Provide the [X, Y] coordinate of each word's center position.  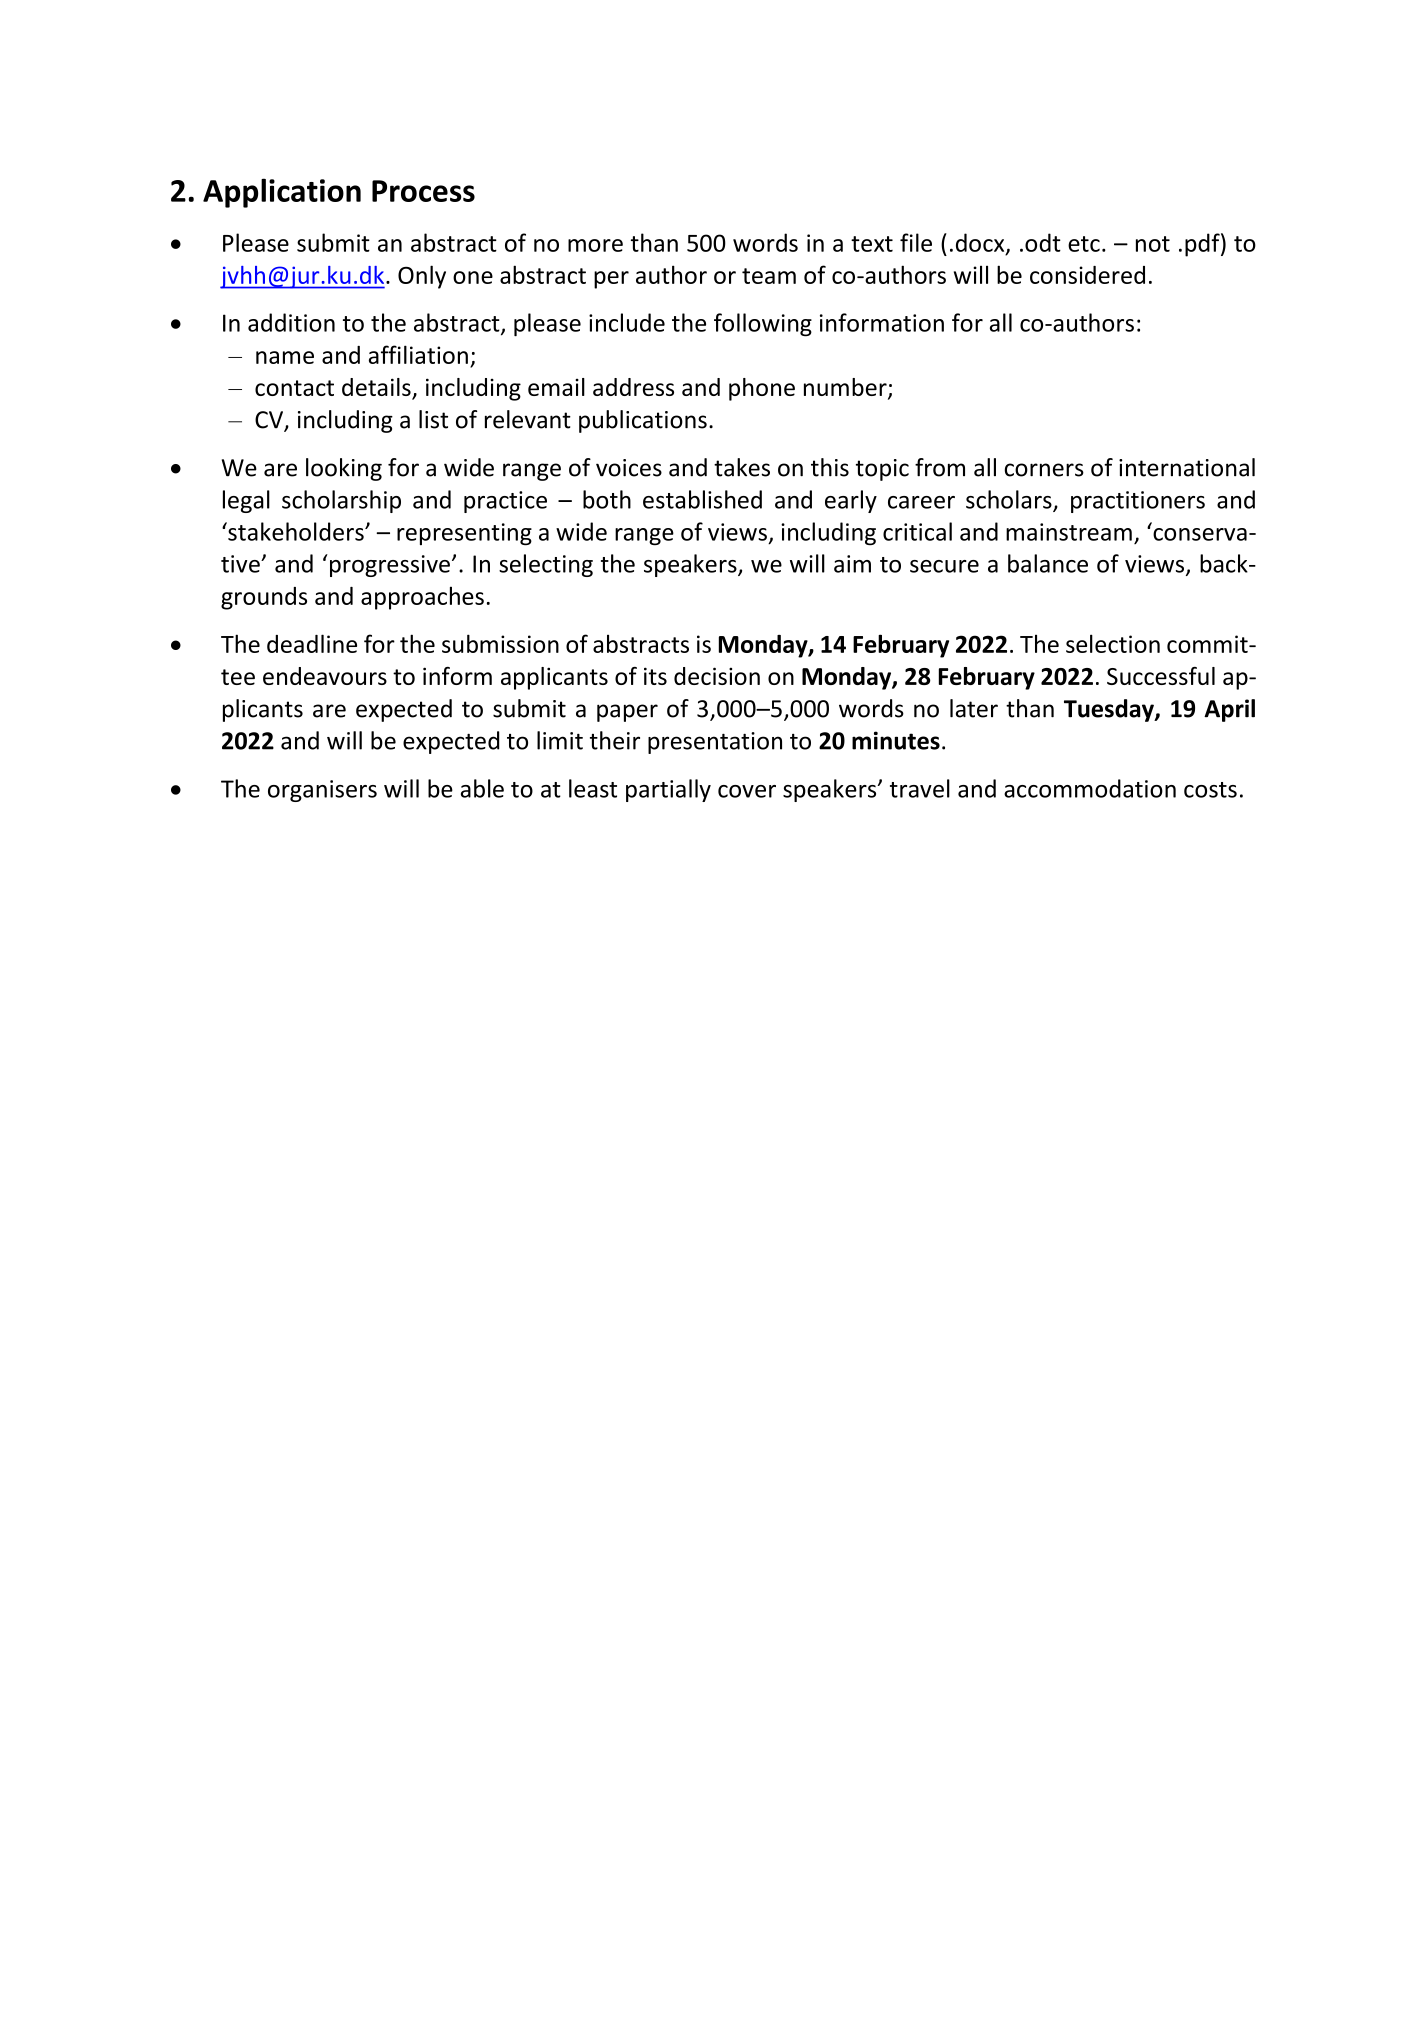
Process [423, 191]
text [872, 244]
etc [1084, 244]
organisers [322, 791]
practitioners [1138, 502]
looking [344, 469]
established [702, 499]
